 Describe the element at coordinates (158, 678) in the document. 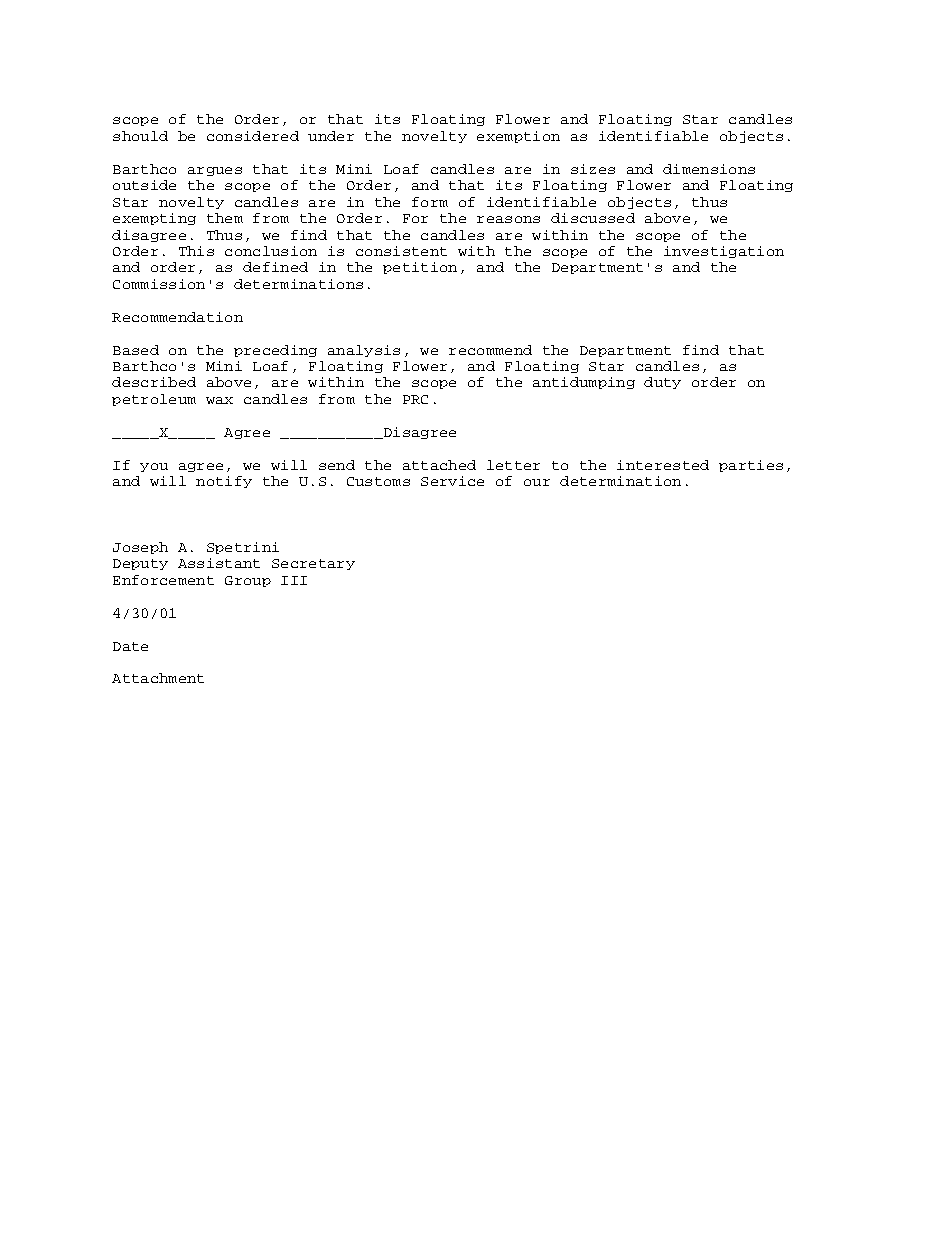

I see `Attachment` at that location.
